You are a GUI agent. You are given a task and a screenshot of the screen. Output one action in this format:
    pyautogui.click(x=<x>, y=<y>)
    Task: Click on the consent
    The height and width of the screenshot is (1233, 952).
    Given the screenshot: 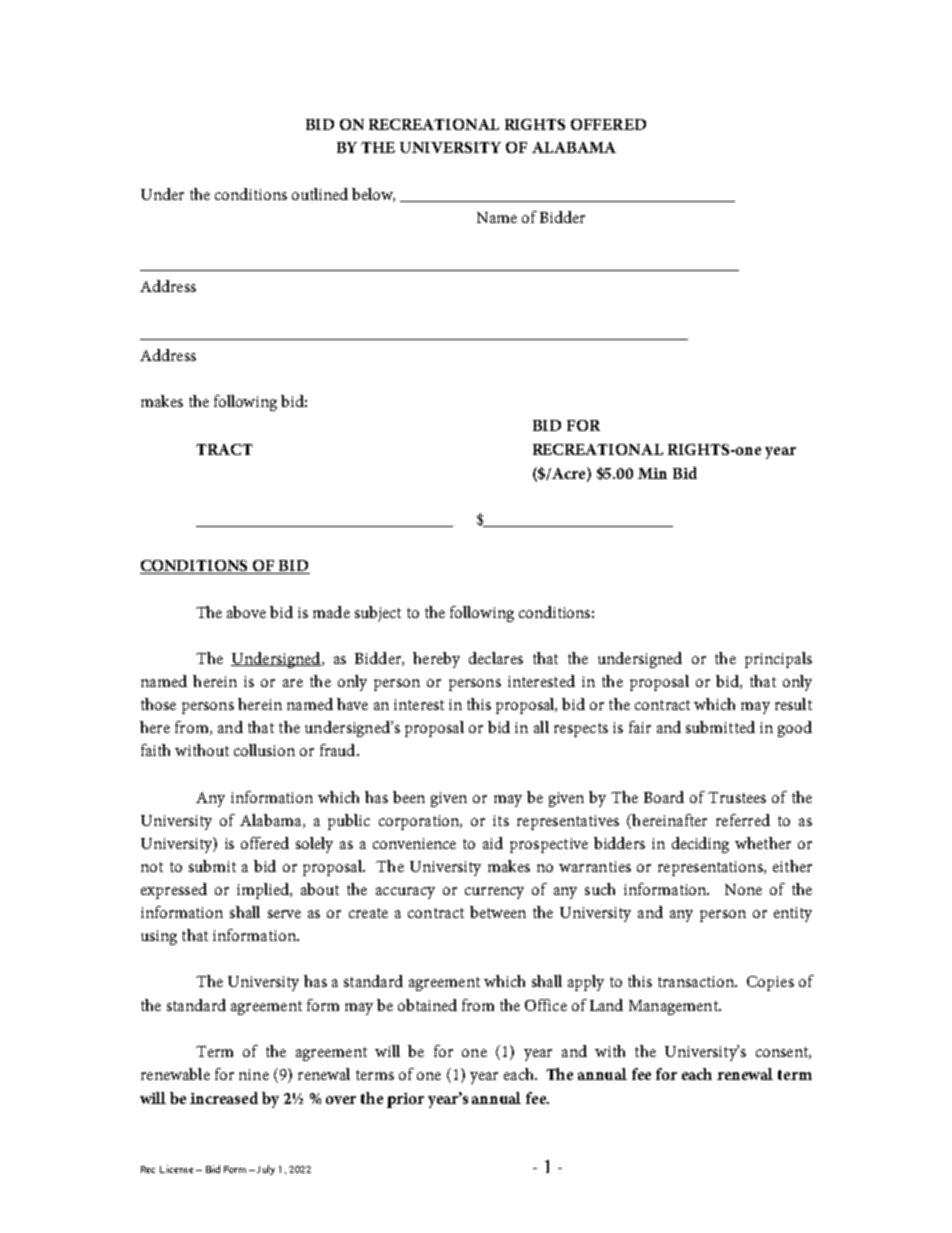 What is the action you would take?
    pyautogui.click(x=783, y=1053)
